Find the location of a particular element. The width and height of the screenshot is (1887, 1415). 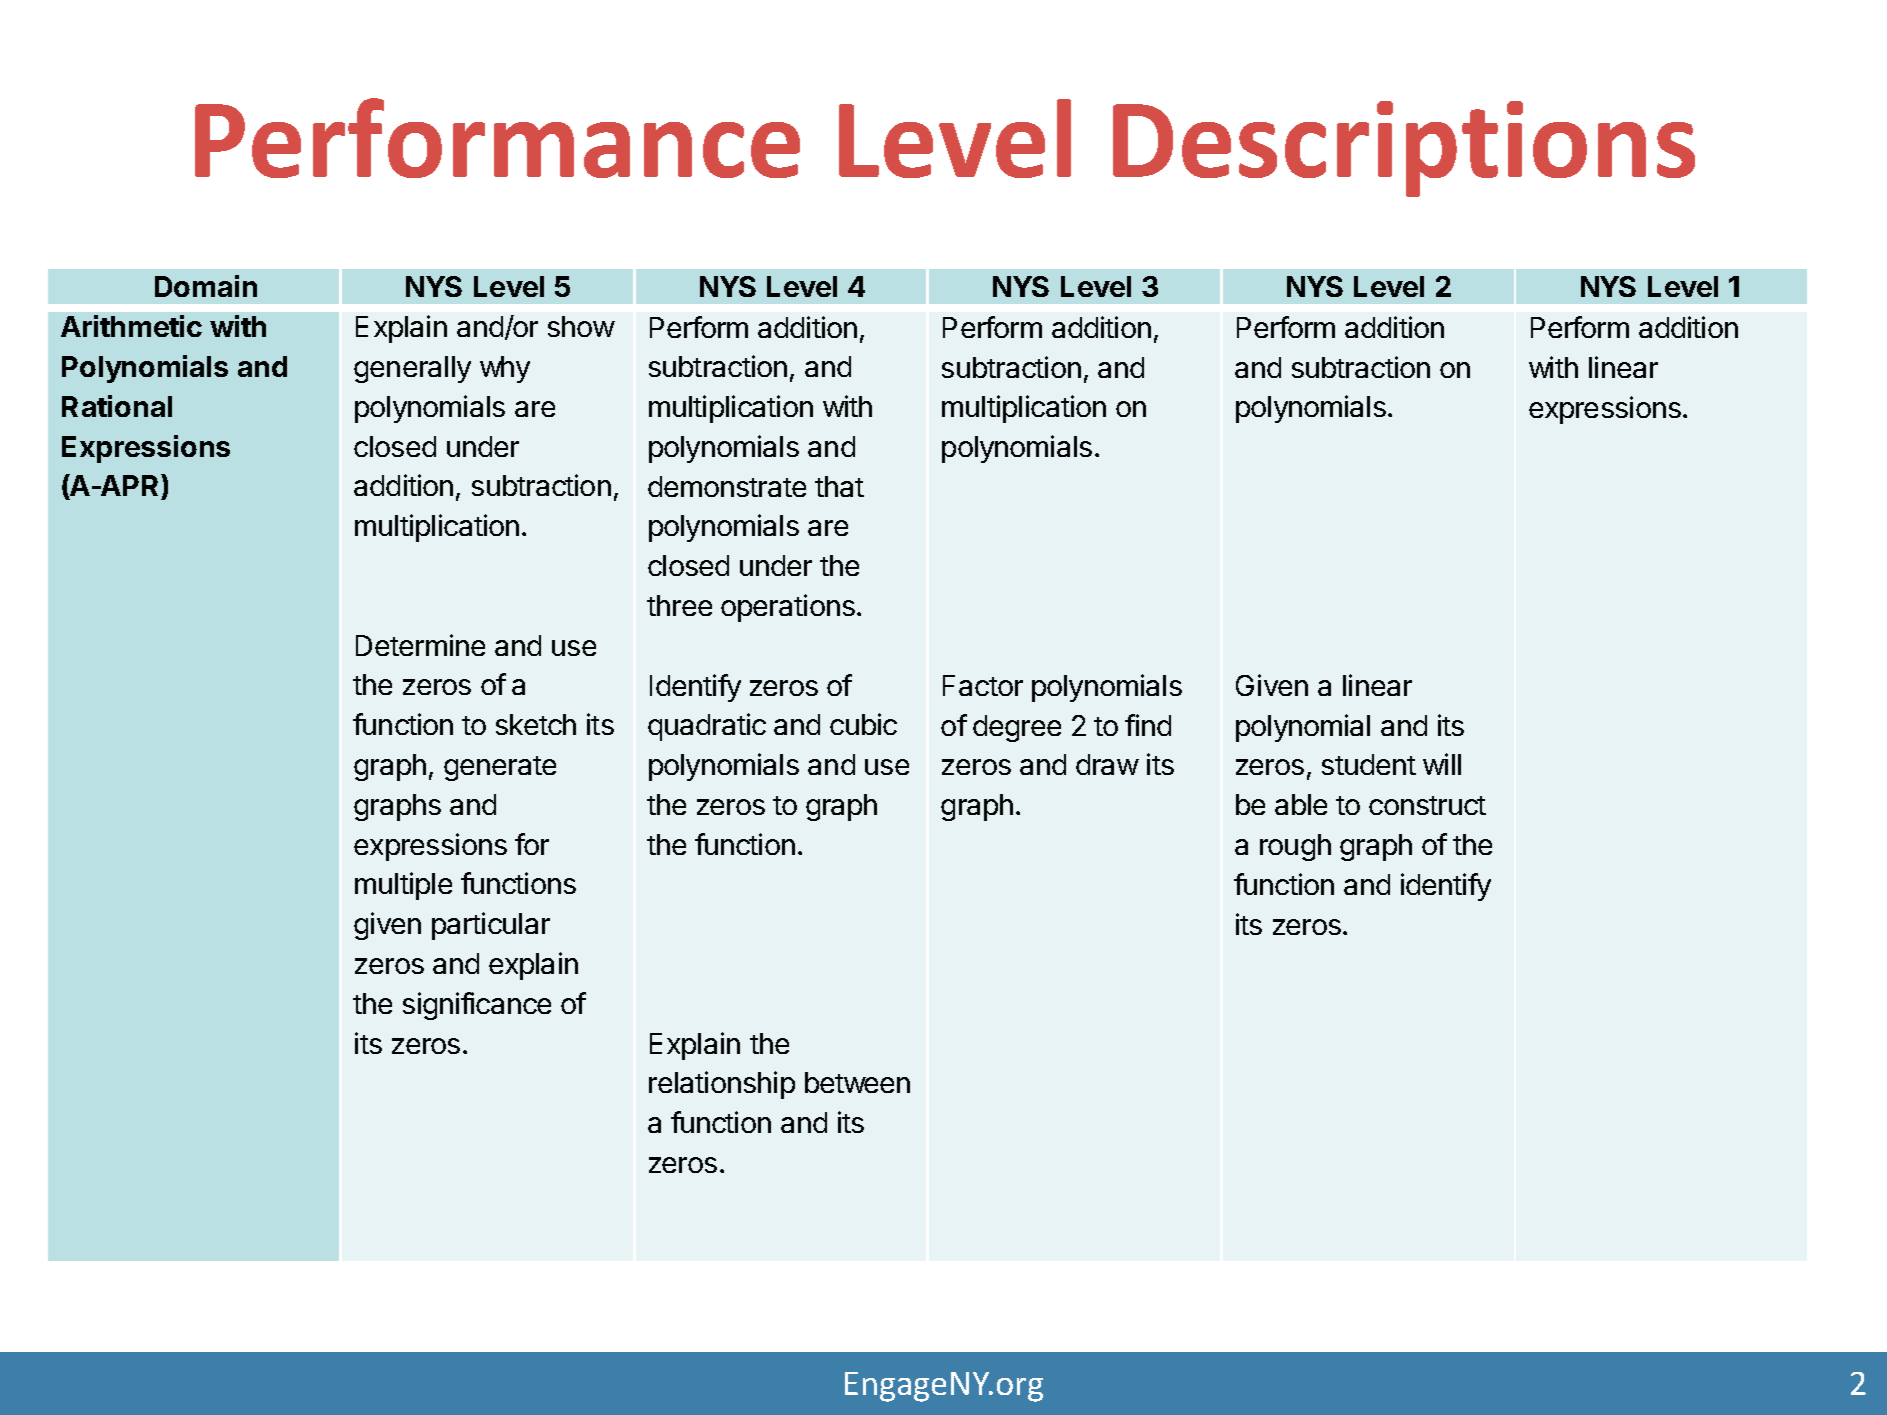

show is located at coordinates (581, 326).
